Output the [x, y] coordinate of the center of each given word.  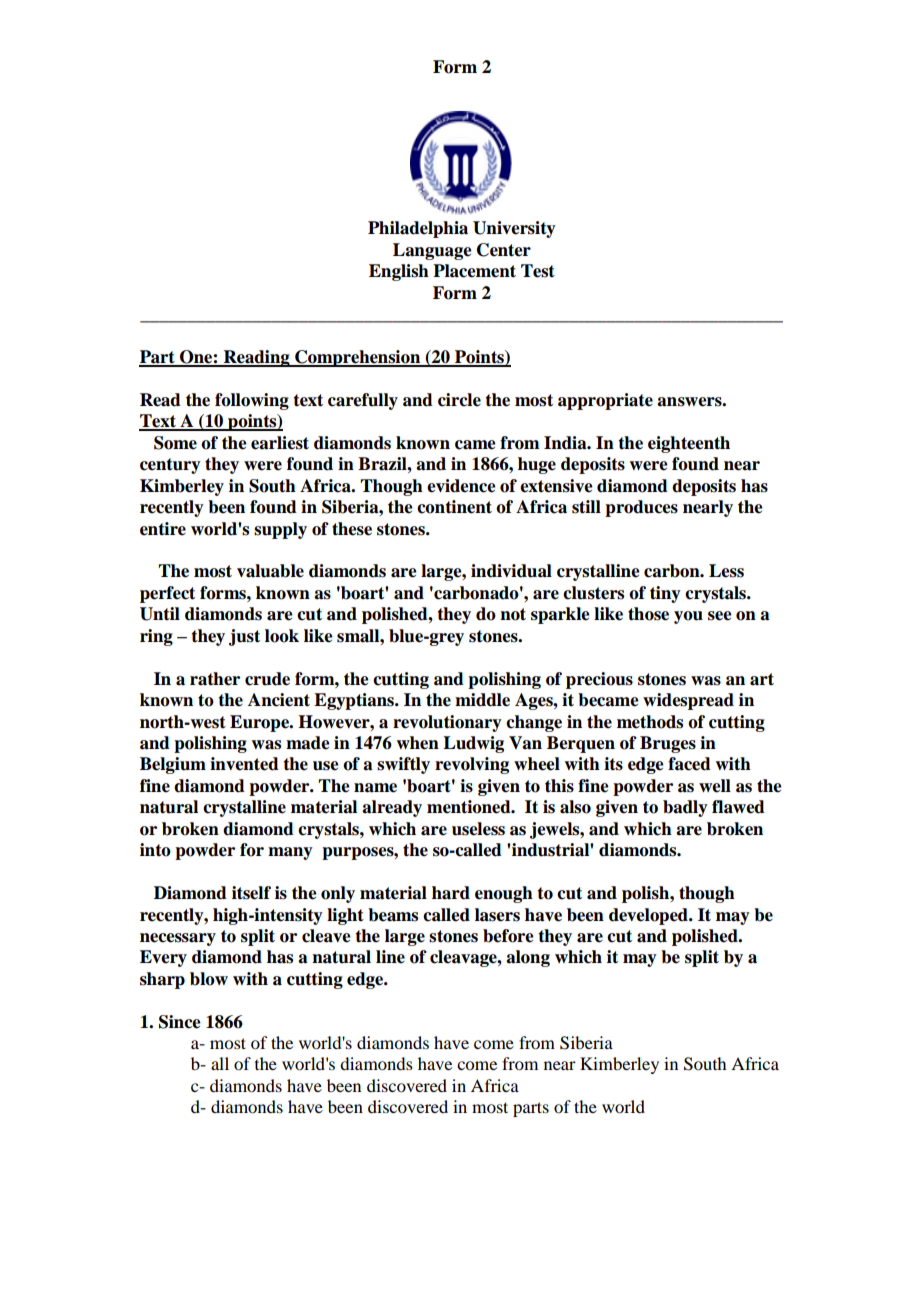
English [399, 272]
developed [649, 916]
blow [209, 979]
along [528, 958]
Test [538, 271]
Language [432, 251]
